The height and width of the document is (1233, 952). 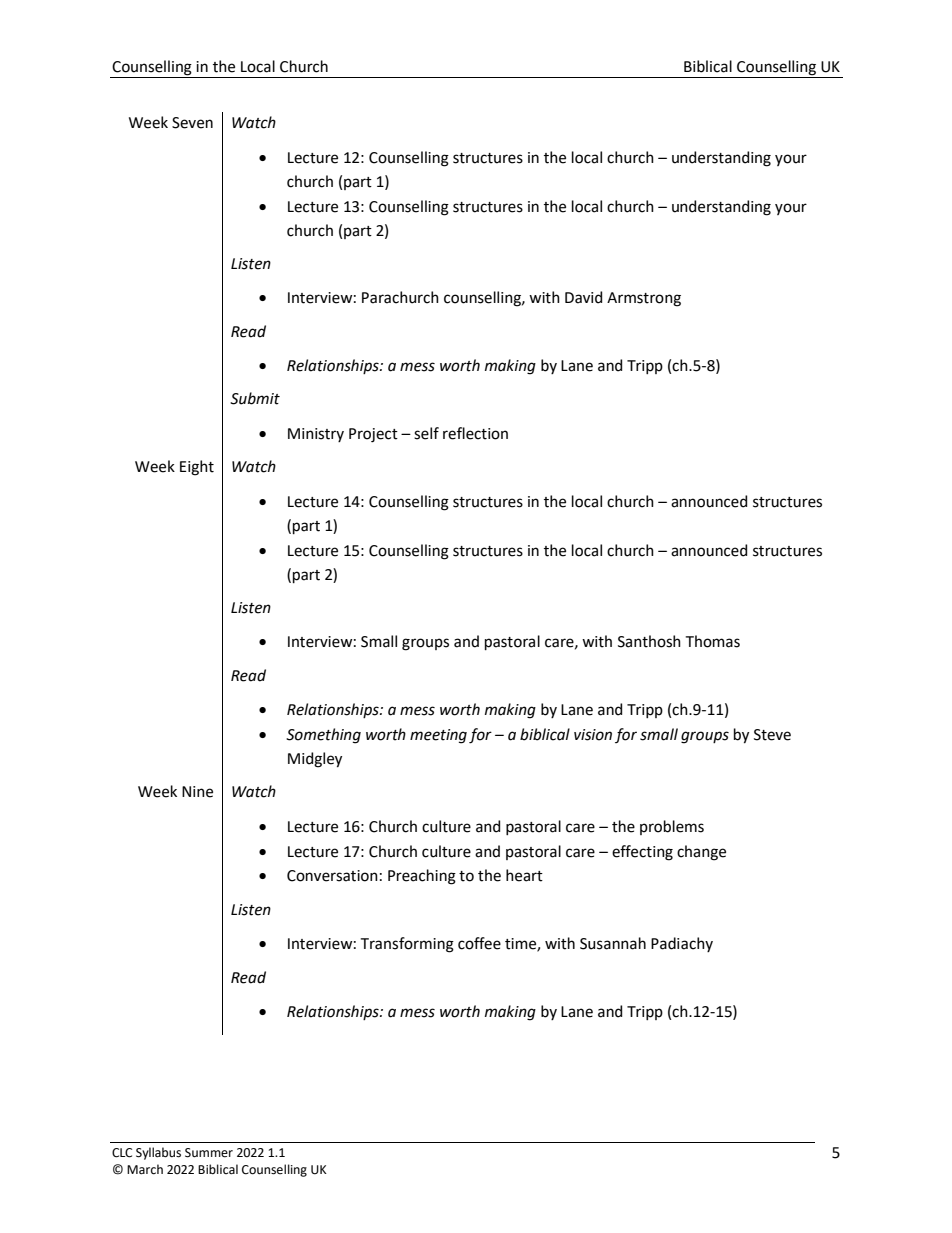 What do you see at coordinates (613, 943) in the document?
I see `Susannah` at bounding box center [613, 943].
